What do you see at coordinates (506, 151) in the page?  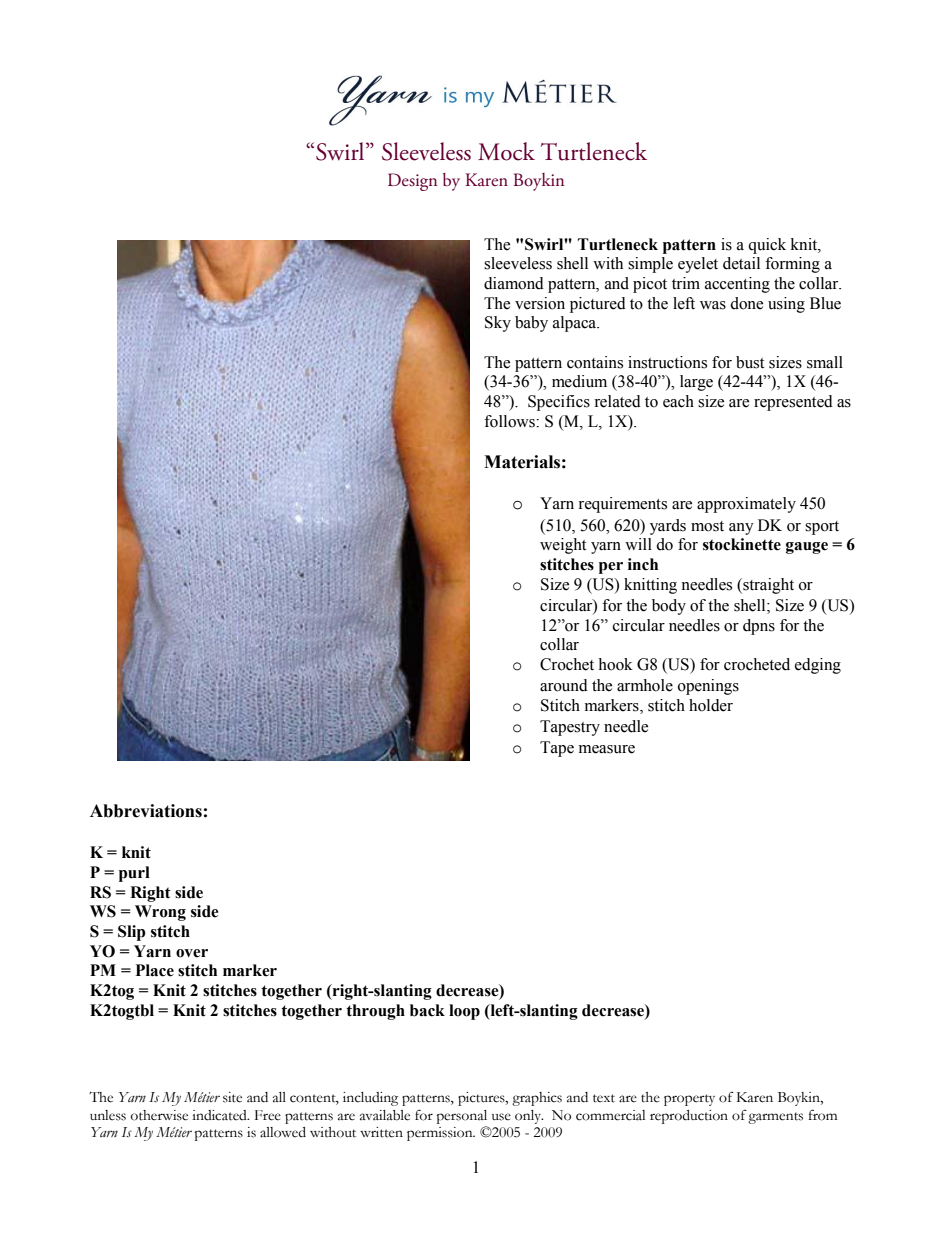 I see `Mock` at bounding box center [506, 151].
